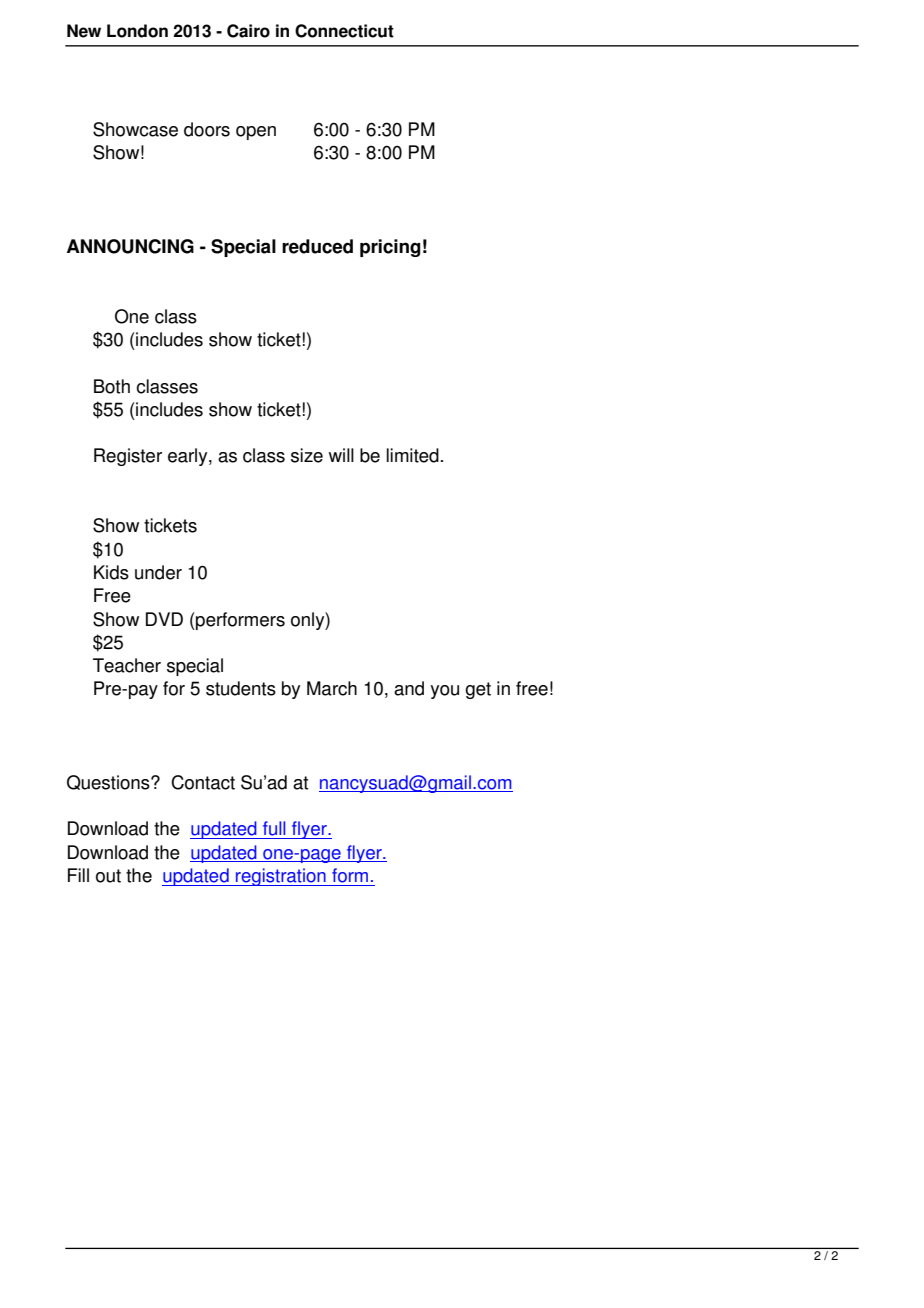 The height and width of the screenshot is (1308, 924). What do you see at coordinates (112, 386) in the screenshot?
I see `Both` at bounding box center [112, 386].
